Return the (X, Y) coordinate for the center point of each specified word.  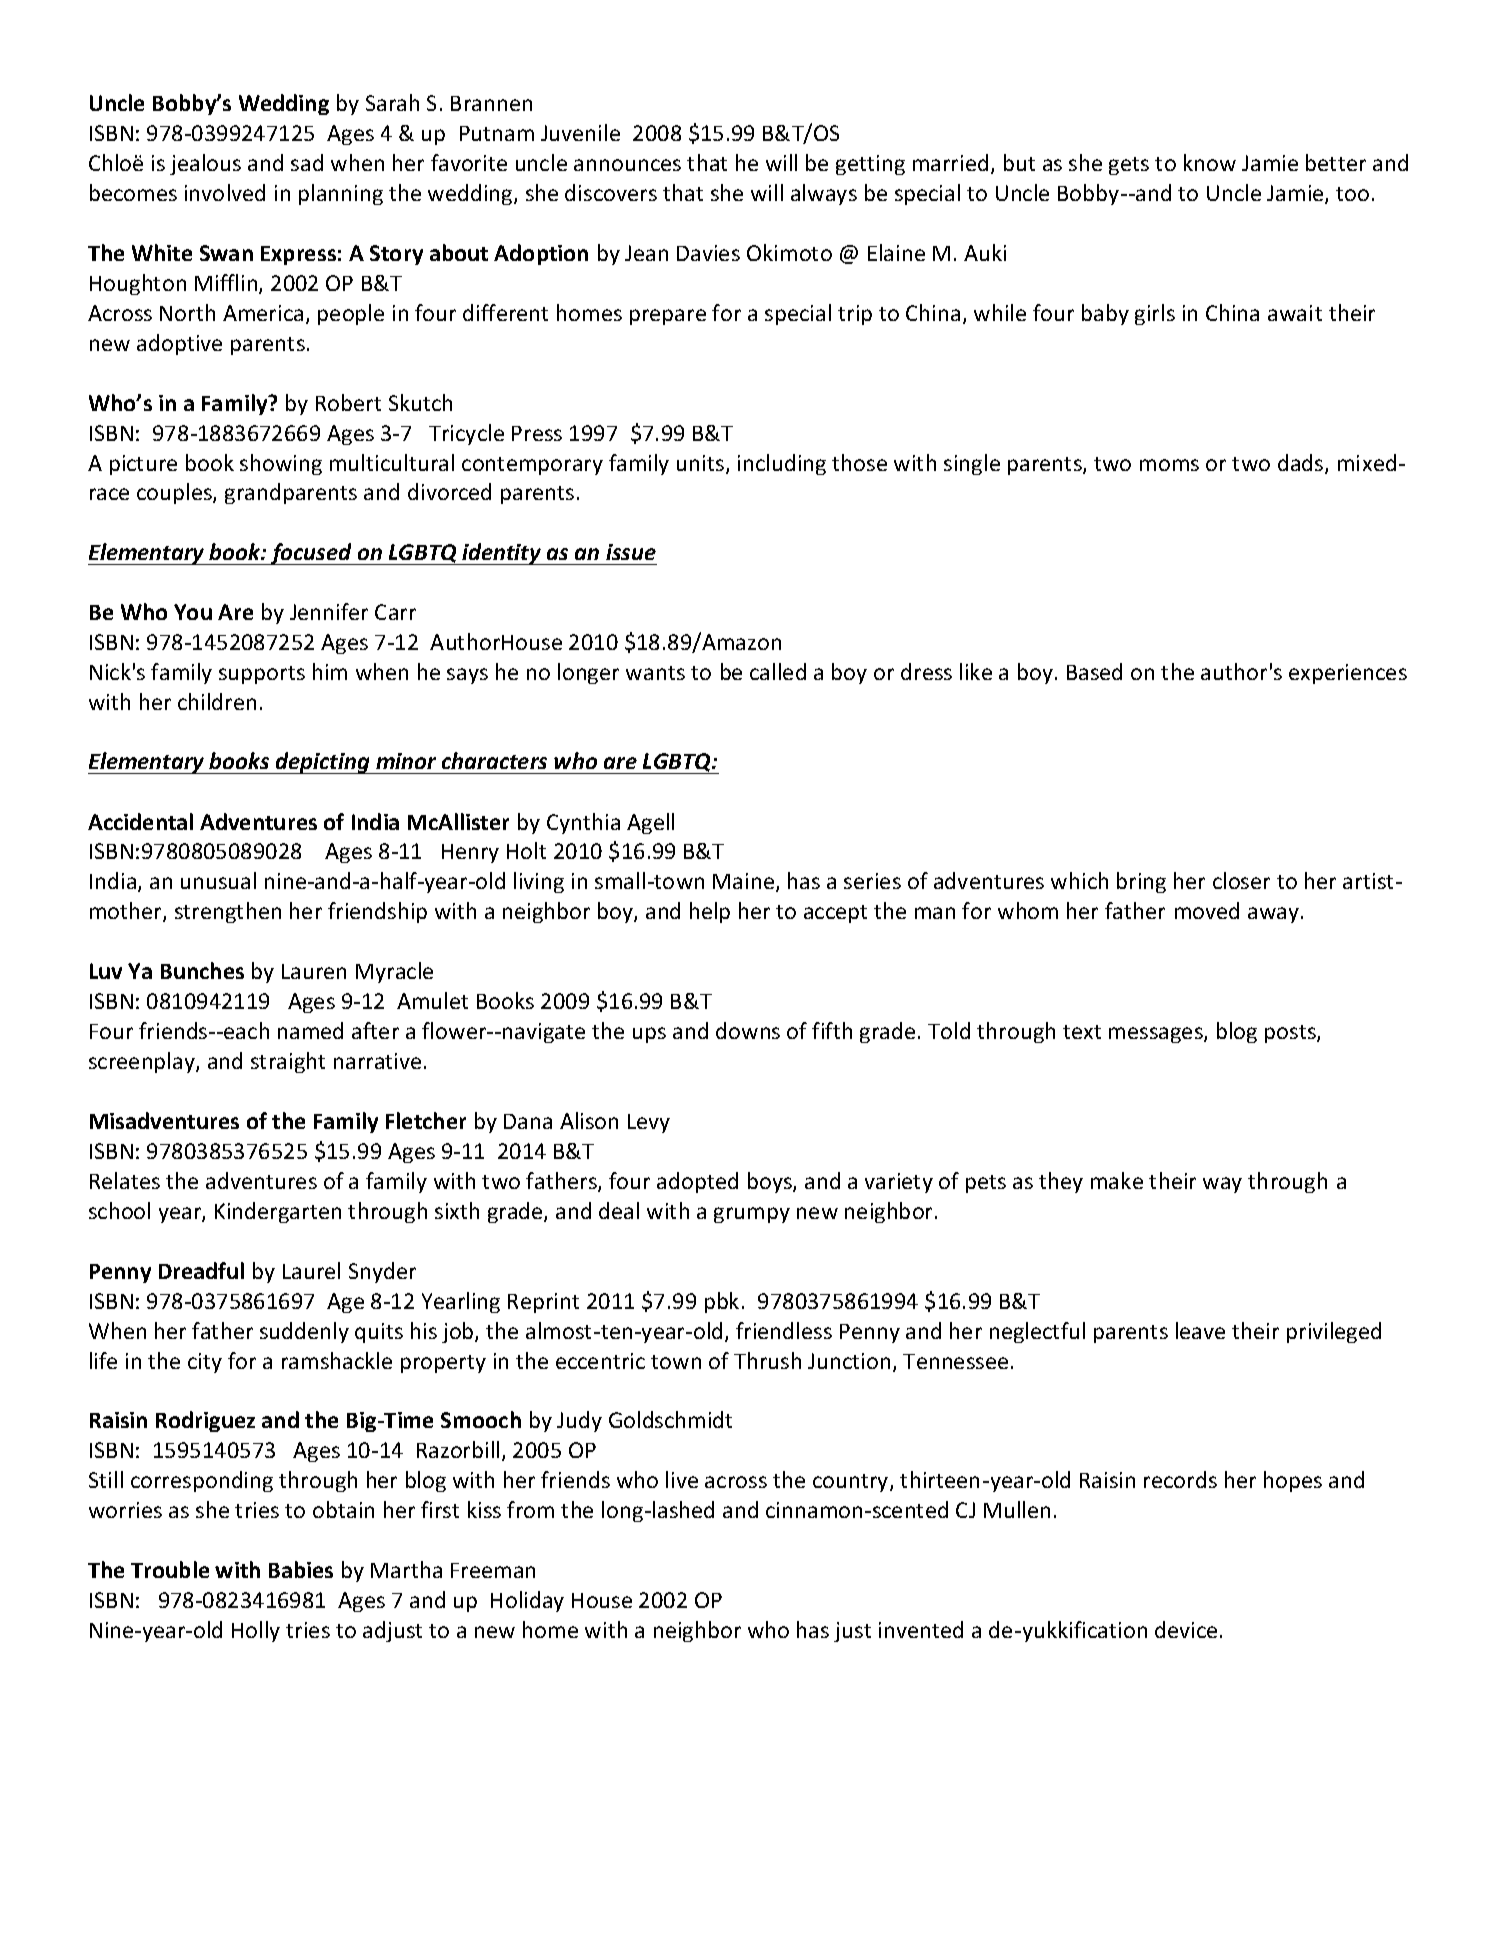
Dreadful (201, 1270)
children (217, 701)
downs (748, 1030)
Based (1094, 671)
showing (281, 464)
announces (627, 165)
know (1210, 162)
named (310, 1030)
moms (1169, 465)
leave (1200, 1330)
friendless (784, 1330)
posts (1291, 1034)
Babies (301, 1569)
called (778, 671)
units (702, 464)
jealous (205, 164)
